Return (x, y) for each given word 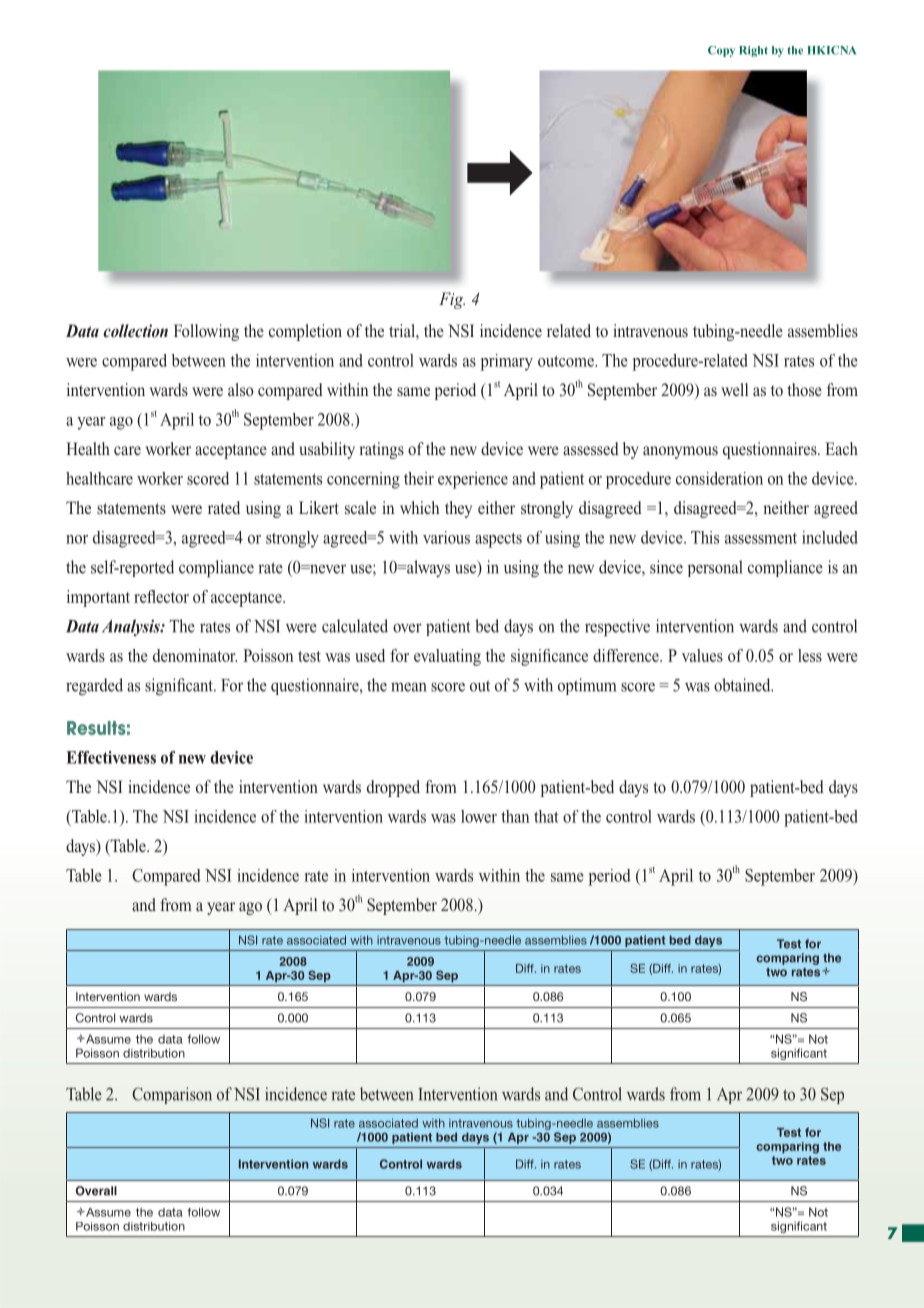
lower (479, 816)
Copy (721, 51)
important (98, 598)
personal (715, 568)
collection (135, 331)
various (446, 537)
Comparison (172, 1095)
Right (753, 51)
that (546, 816)
